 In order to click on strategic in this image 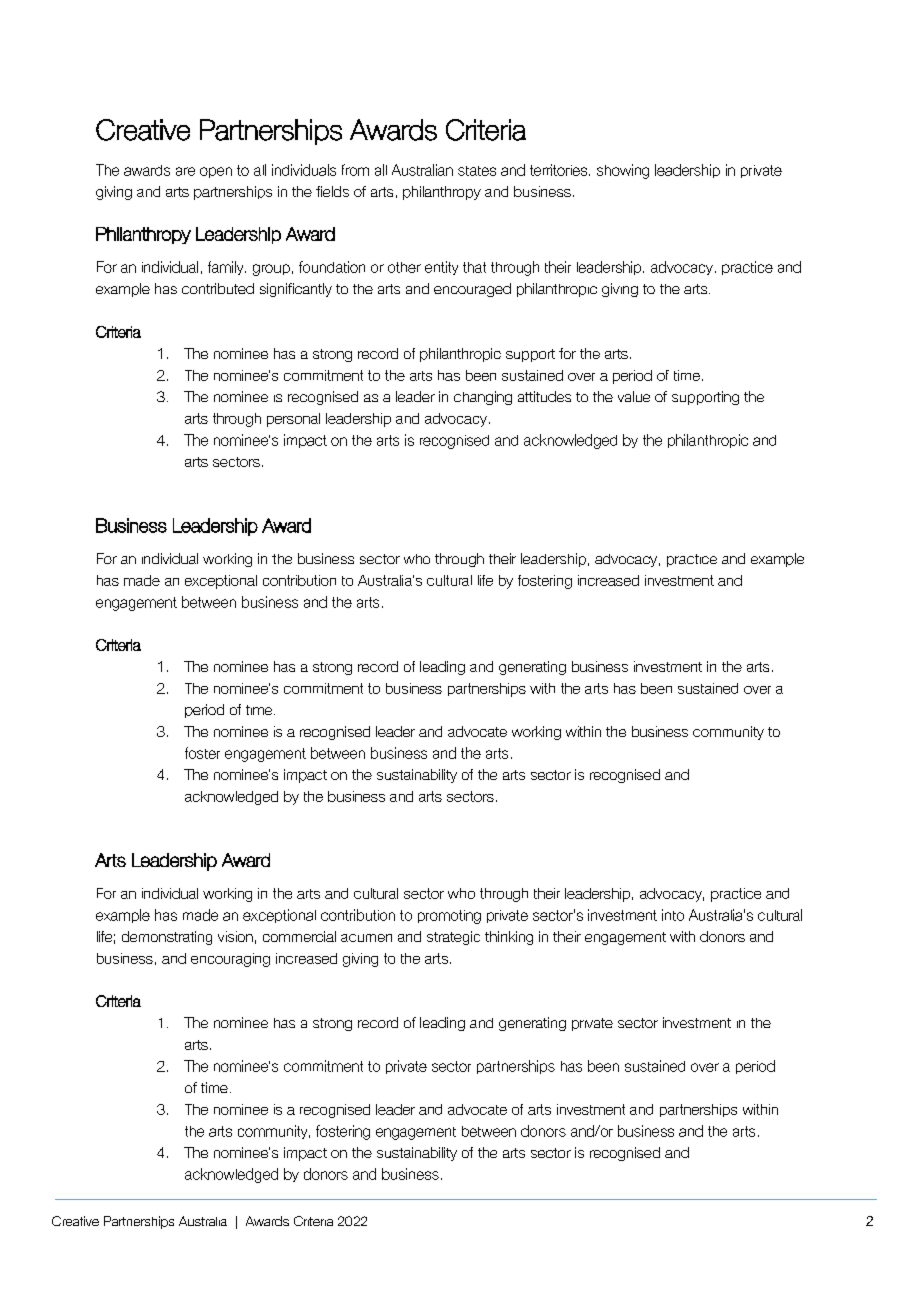, I will do `click(453, 938)`.
